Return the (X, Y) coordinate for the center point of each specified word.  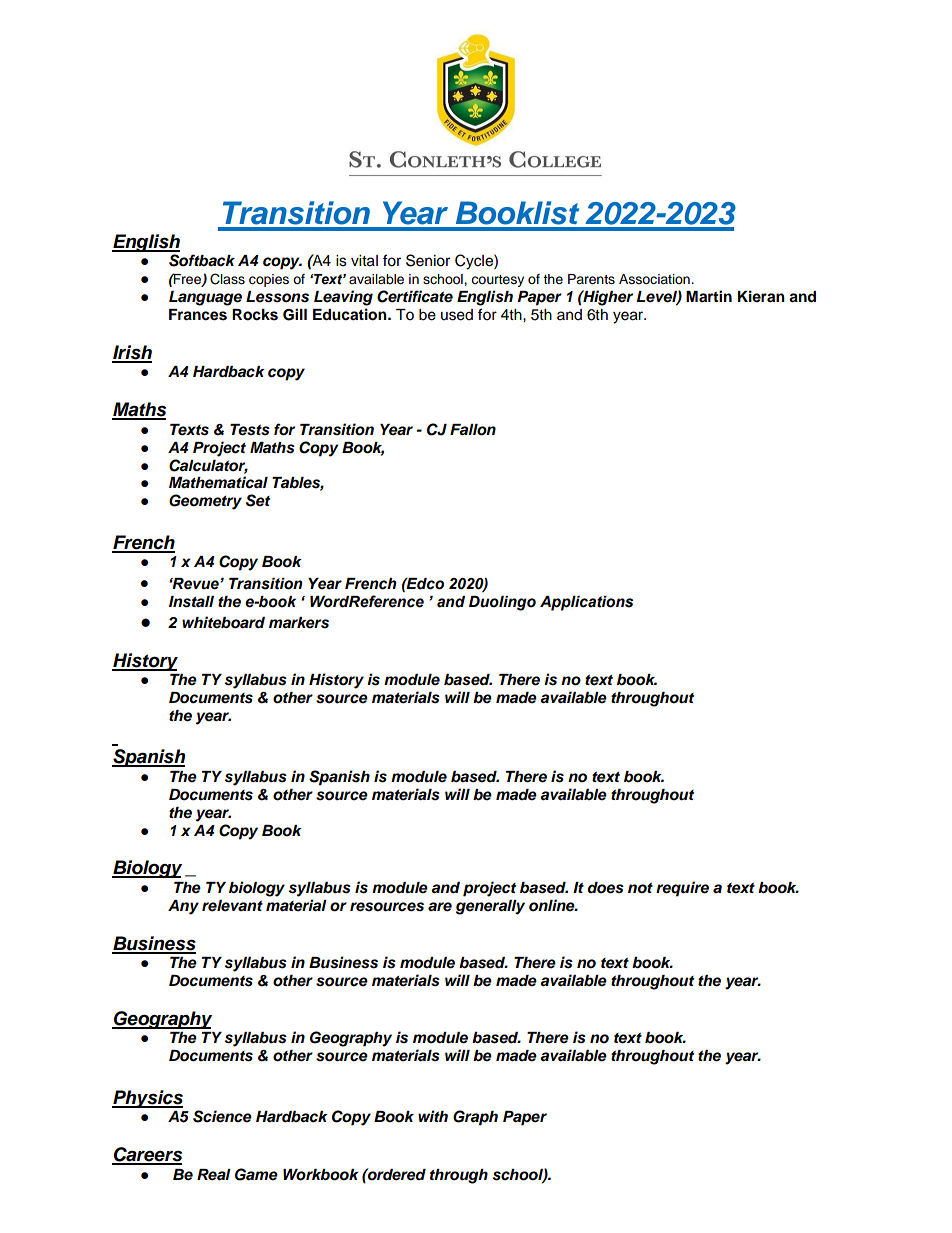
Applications (586, 603)
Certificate (415, 296)
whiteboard (223, 622)
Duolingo (502, 603)
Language (205, 298)
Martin (709, 296)
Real (214, 1175)
